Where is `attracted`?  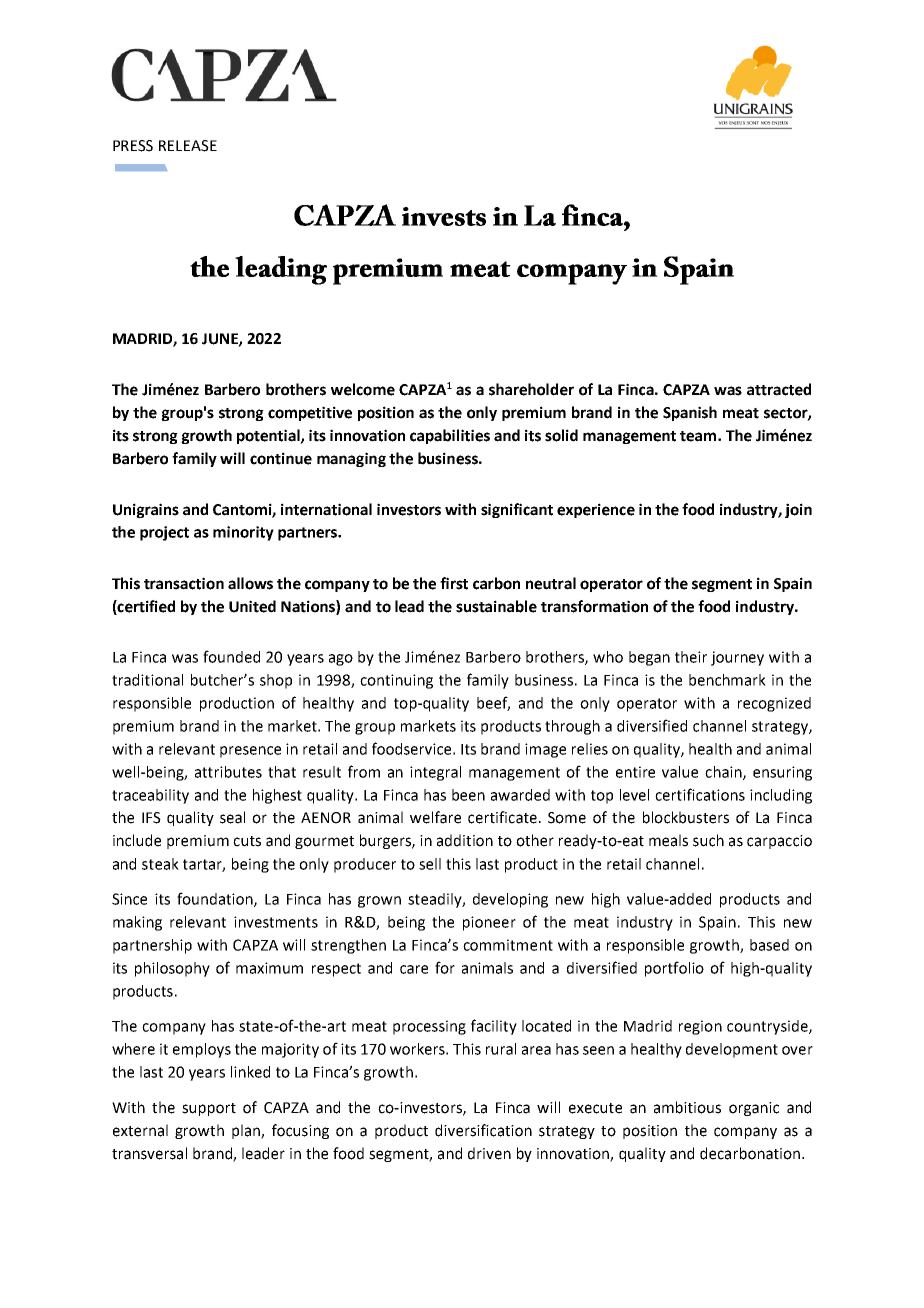 attracted is located at coordinates (779, 389).
